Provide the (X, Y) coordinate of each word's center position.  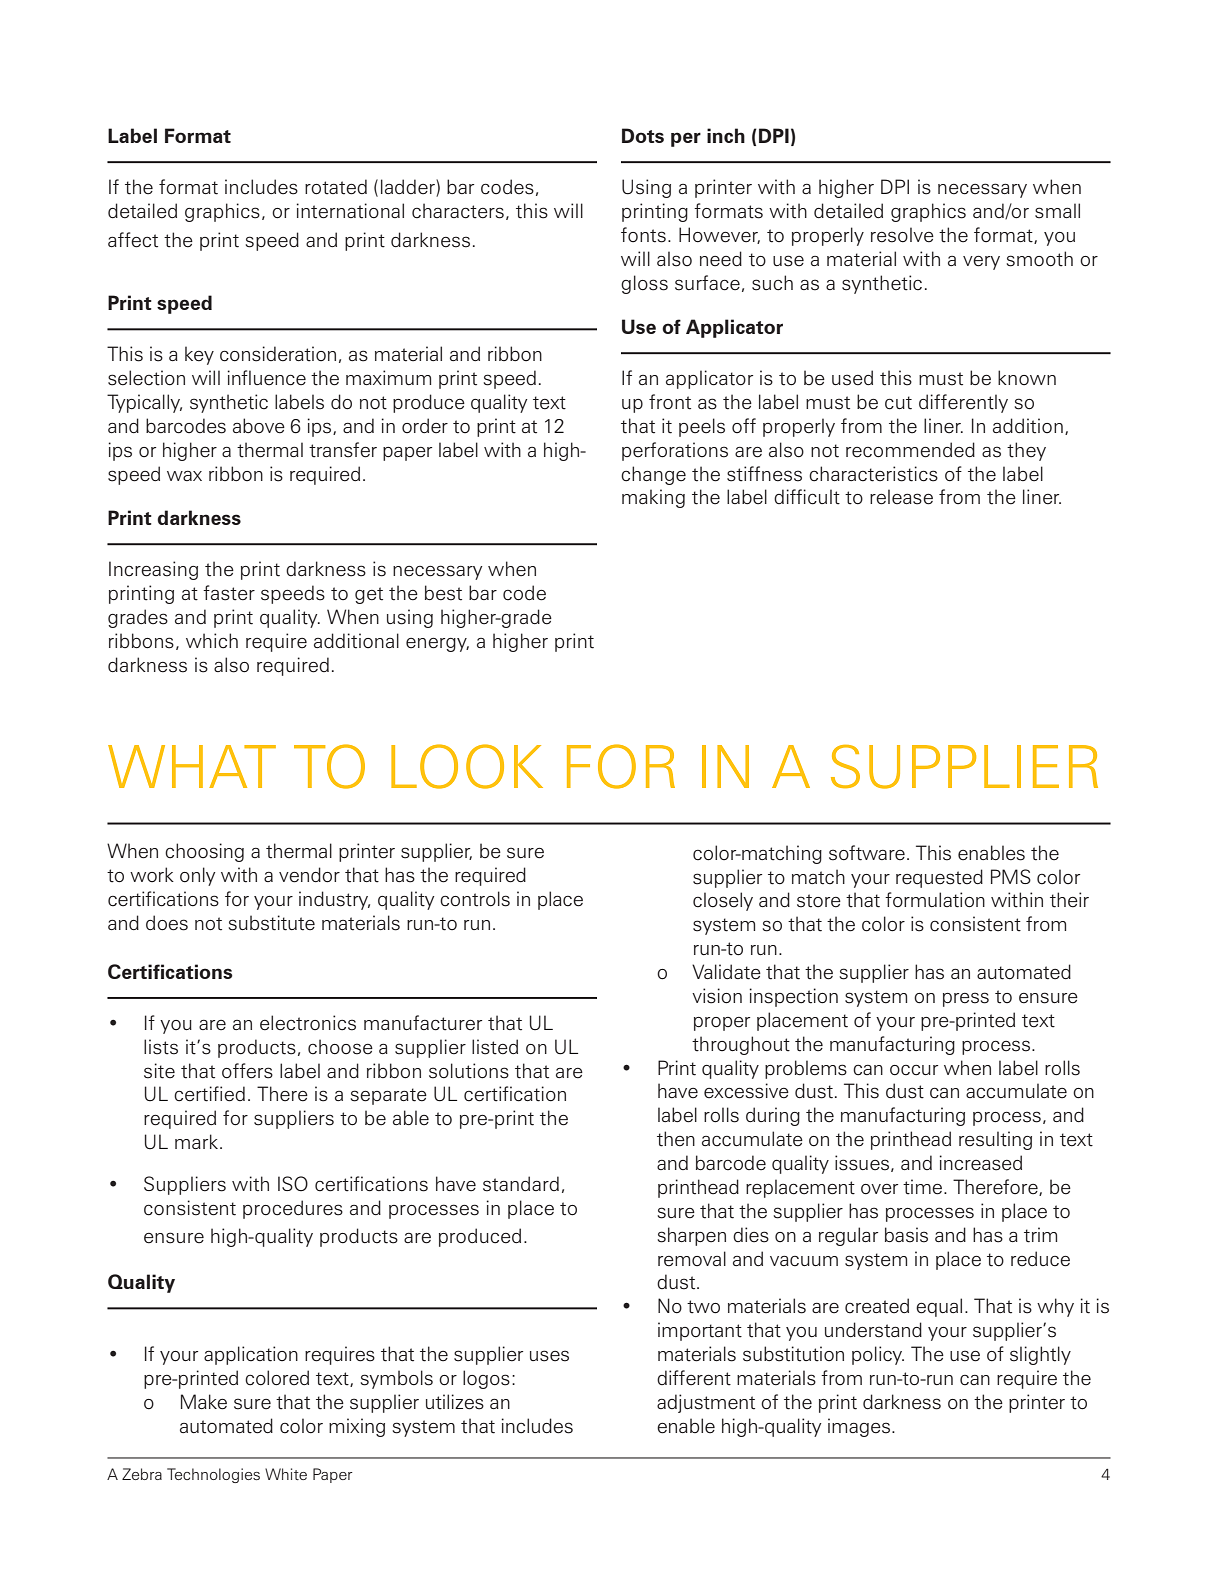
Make (204, 1402)
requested (939, 878)
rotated (336, 187)
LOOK (467, 766)
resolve (902, 235)
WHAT (192, 766)
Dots (643, 135)
